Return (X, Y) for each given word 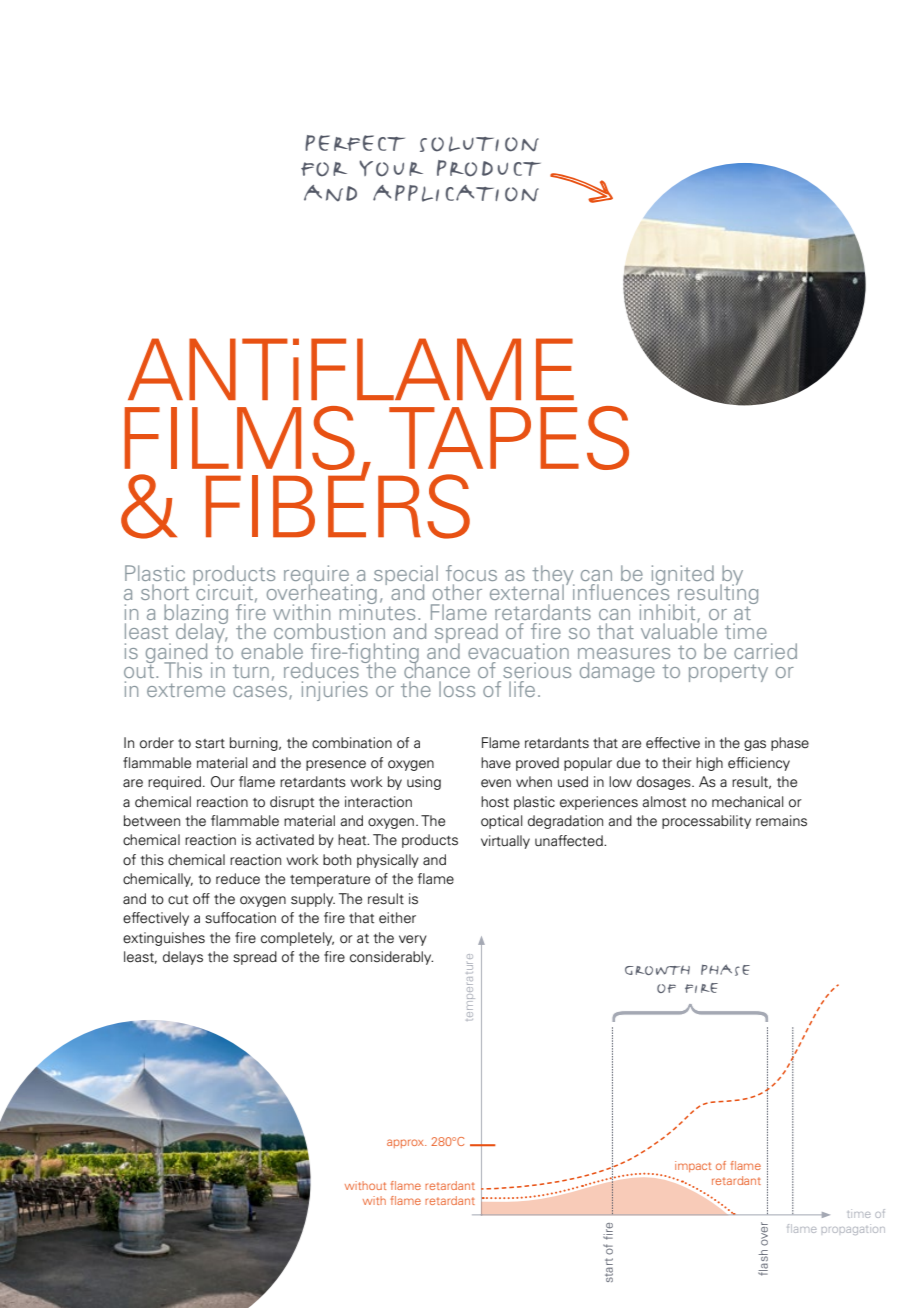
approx (406, 1143)
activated (285, 840)
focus (471, 573)
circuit (223, 591)
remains (781, 821)
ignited (683, 575)
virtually (505, 842)
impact (693, 1166)
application (456, 193)
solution (479, 144)
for (324, 169)
